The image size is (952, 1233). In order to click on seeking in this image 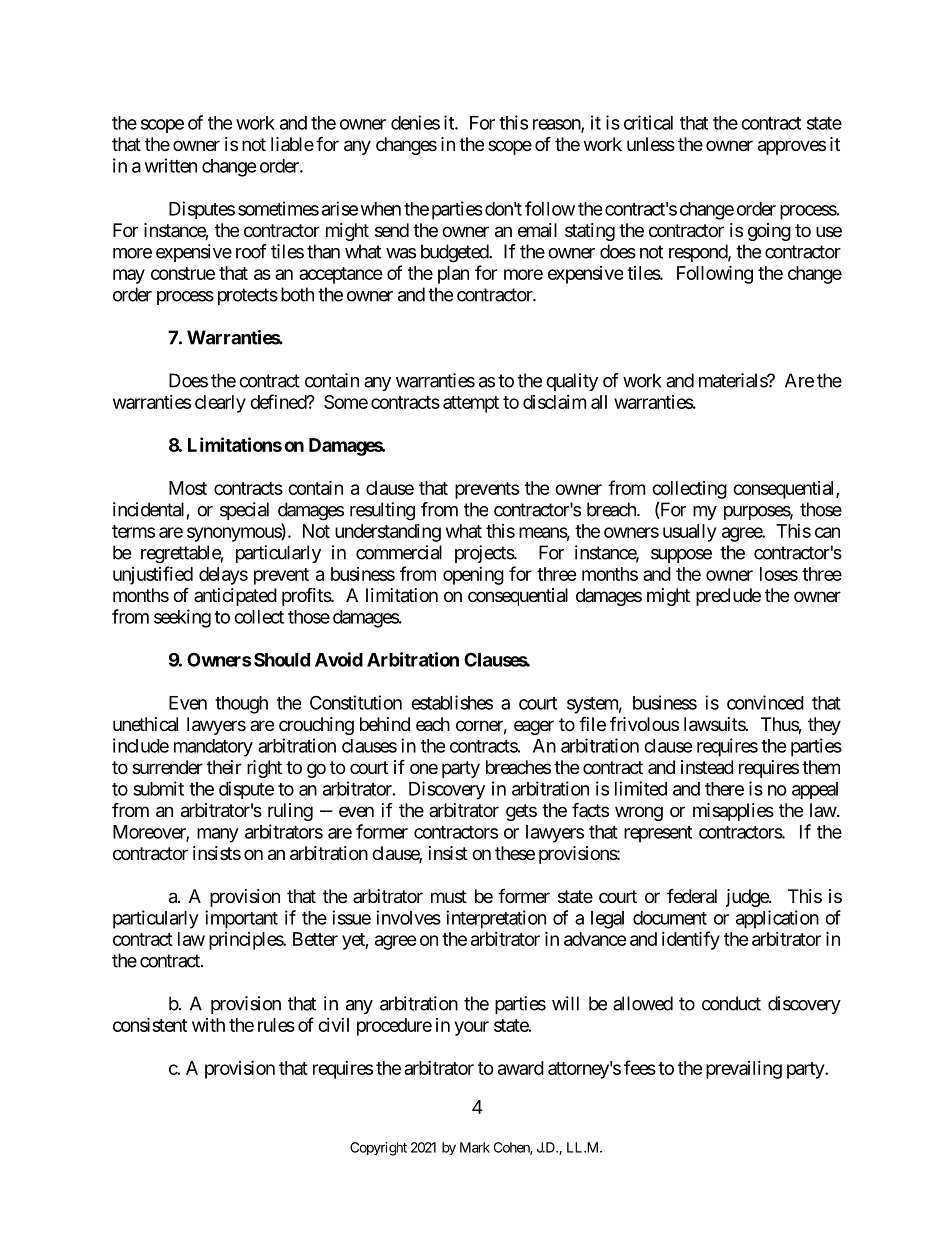, I will do `click(182, 618)`.
